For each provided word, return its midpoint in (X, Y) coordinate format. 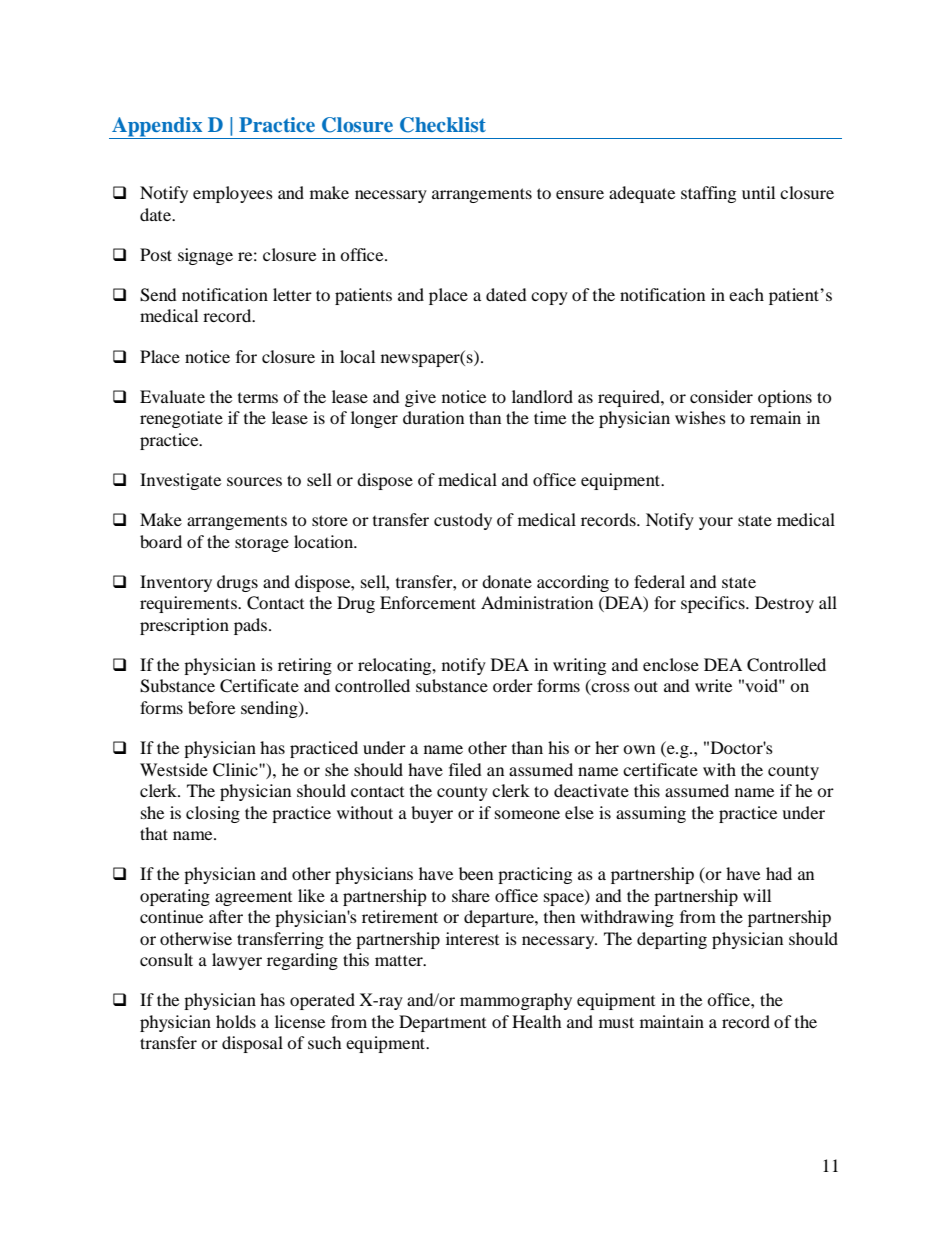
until (758, 192)
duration (433, 417)
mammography (516, 1001)
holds (236, 1021)
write (713, 685)
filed (465, 769)
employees (233, 194)
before (211, 707)
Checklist (443, 125)
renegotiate (181, 419)
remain (775, 417)
